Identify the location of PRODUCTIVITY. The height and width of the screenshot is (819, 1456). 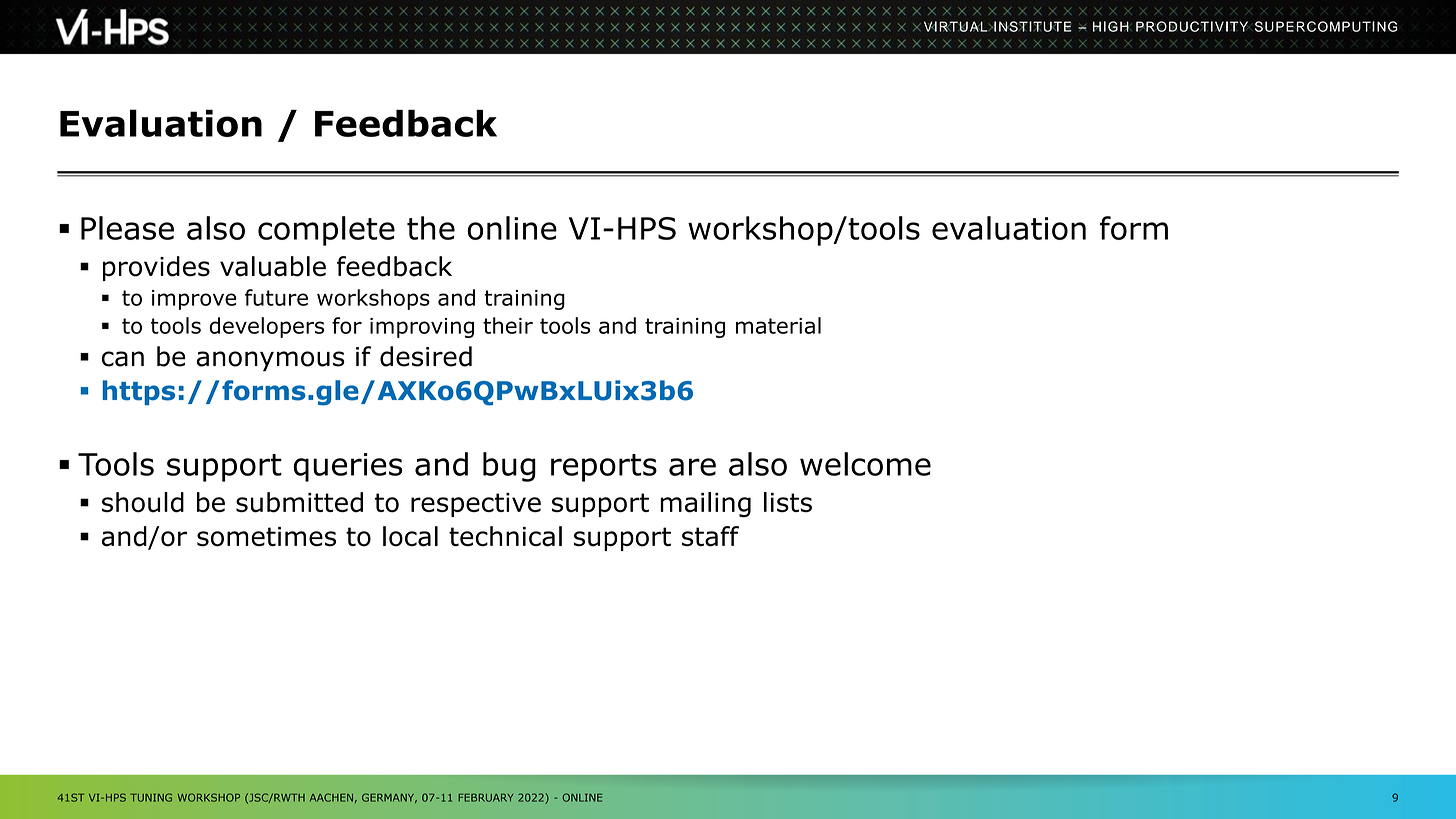
(1192, 26).
